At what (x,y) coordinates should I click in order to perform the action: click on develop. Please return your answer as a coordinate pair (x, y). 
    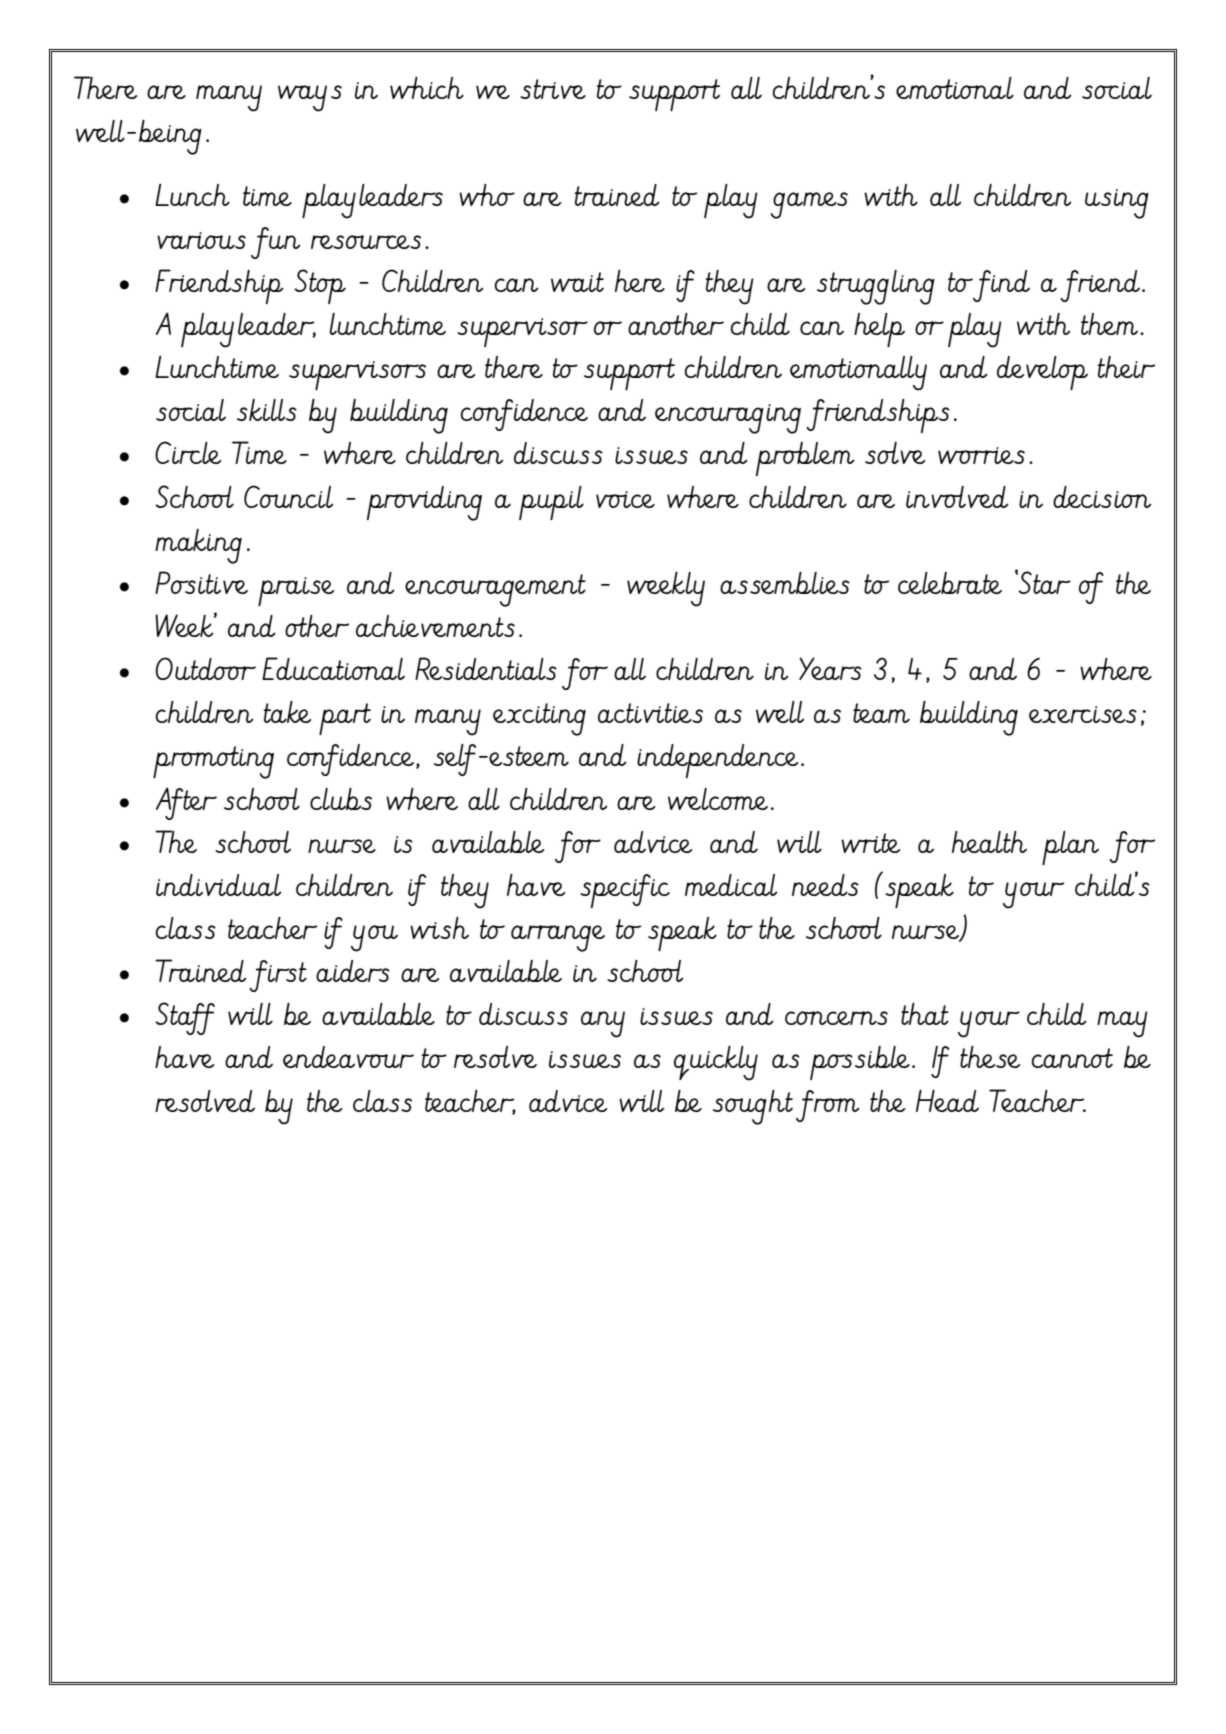
    Looking at the image, I should click on (1042, 373).
